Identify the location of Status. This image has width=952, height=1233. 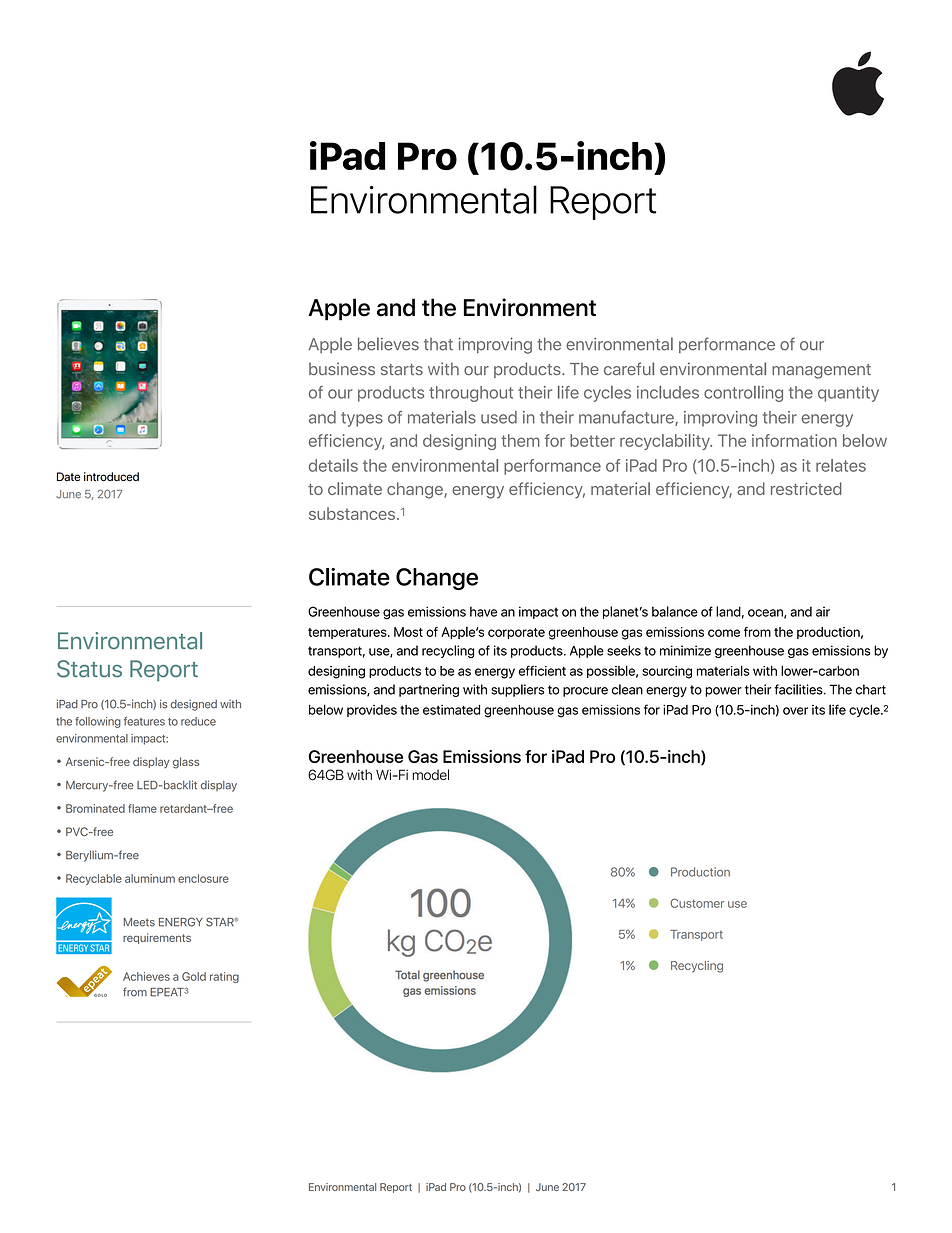
(89, 669).
